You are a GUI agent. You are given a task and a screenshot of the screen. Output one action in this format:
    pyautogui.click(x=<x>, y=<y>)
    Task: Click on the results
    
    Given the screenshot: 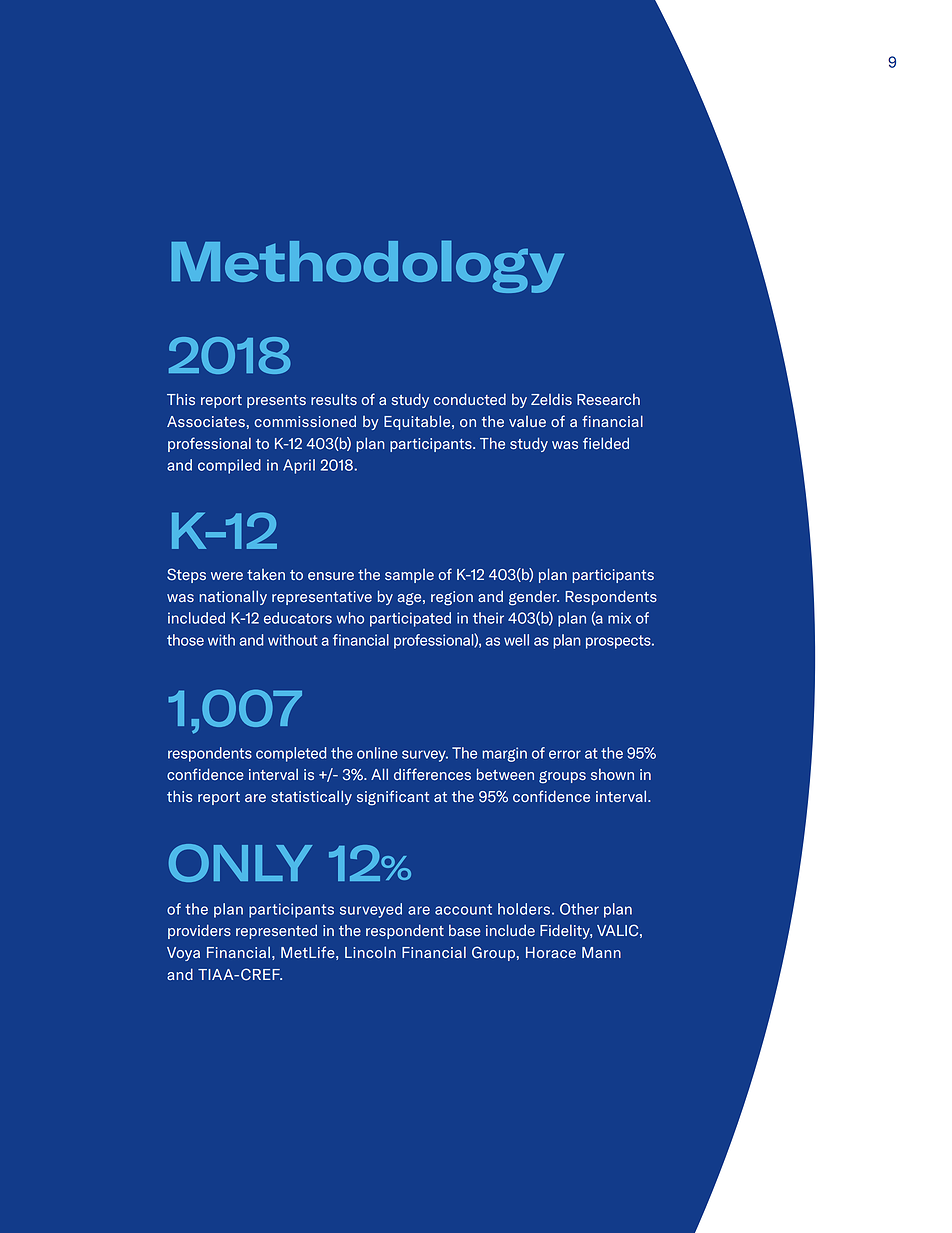 What is the action you would take?
    pyautogui.click(x=334, y=399)
